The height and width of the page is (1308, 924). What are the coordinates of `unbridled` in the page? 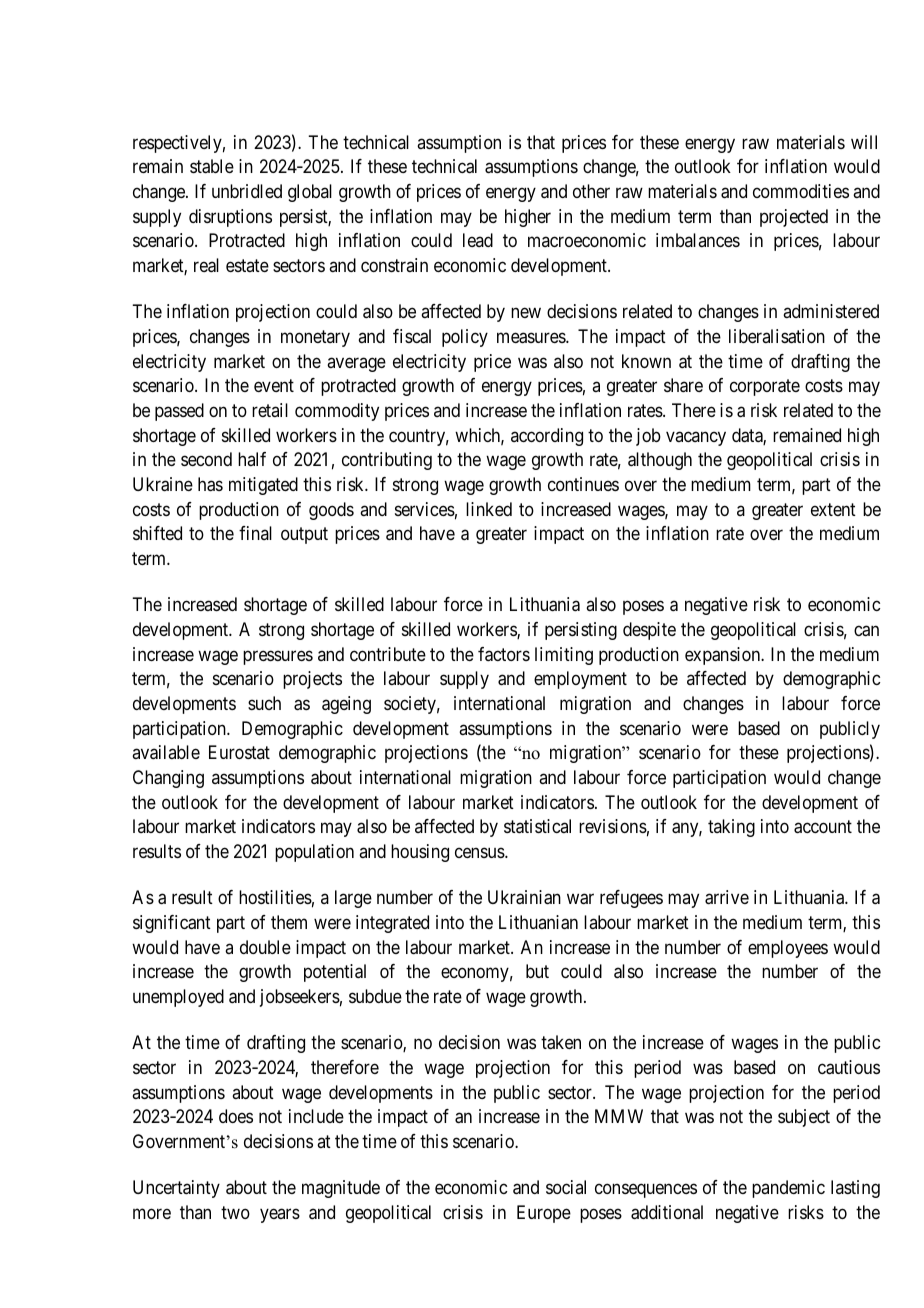 It's located at (247, 191).
